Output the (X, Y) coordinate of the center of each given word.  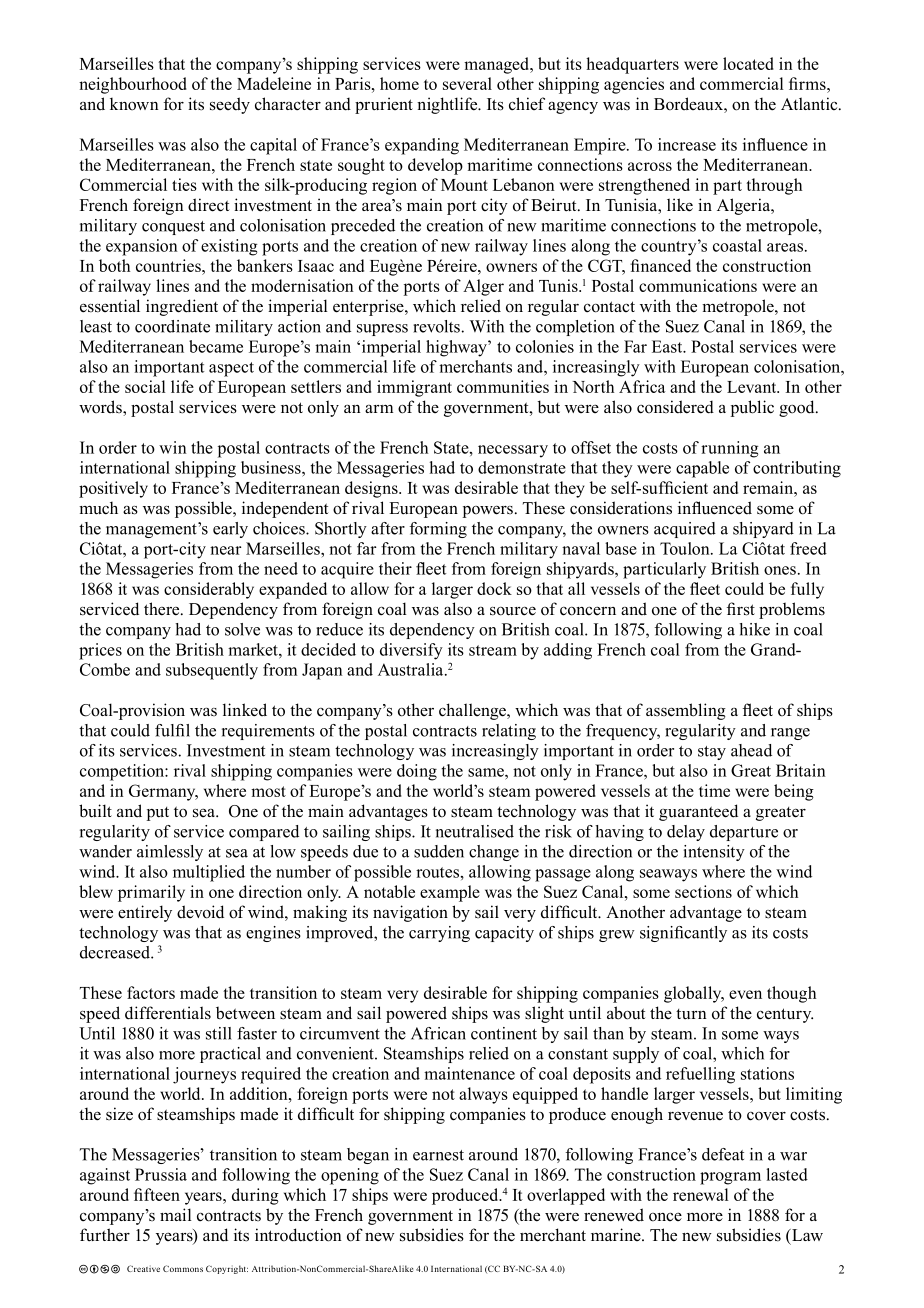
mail (176, 1214)
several (467, 83)
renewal (701, 1194)
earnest (438, 1155)
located (748, 63)
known (134, 104)
